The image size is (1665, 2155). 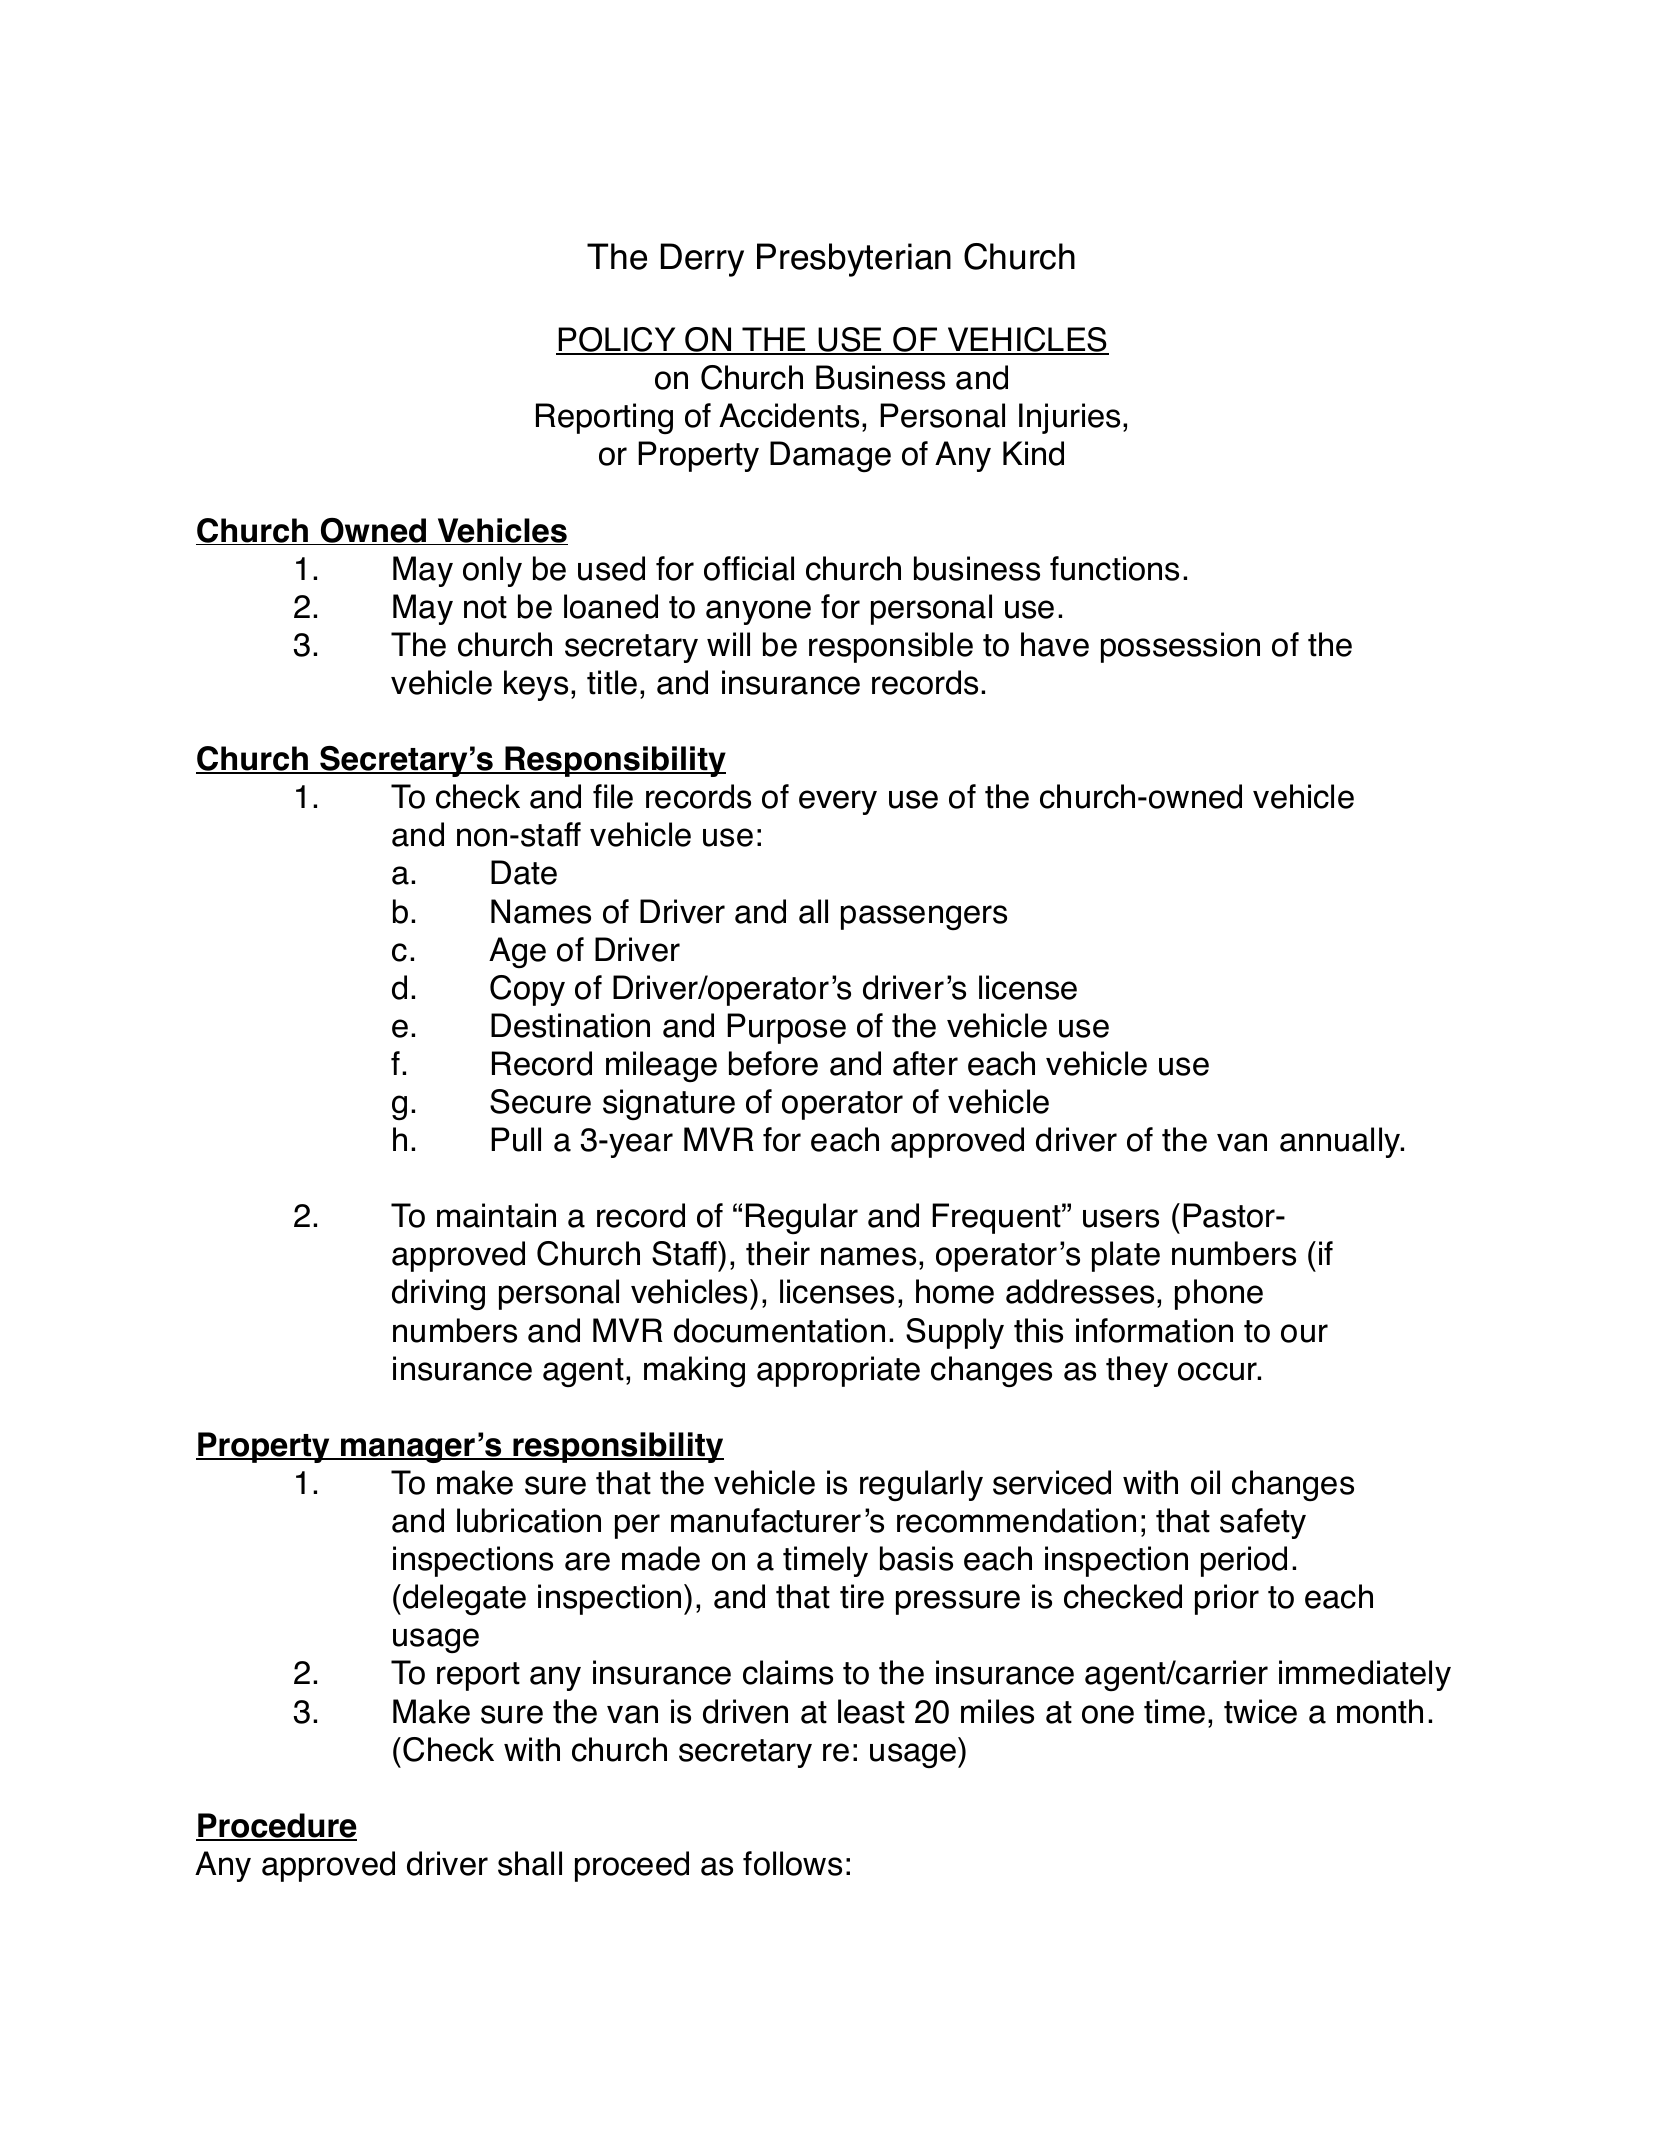 What do you see at coordinates (529, 1520) in the document?
I see `lubrication` at bounding box center [529, 1520].
